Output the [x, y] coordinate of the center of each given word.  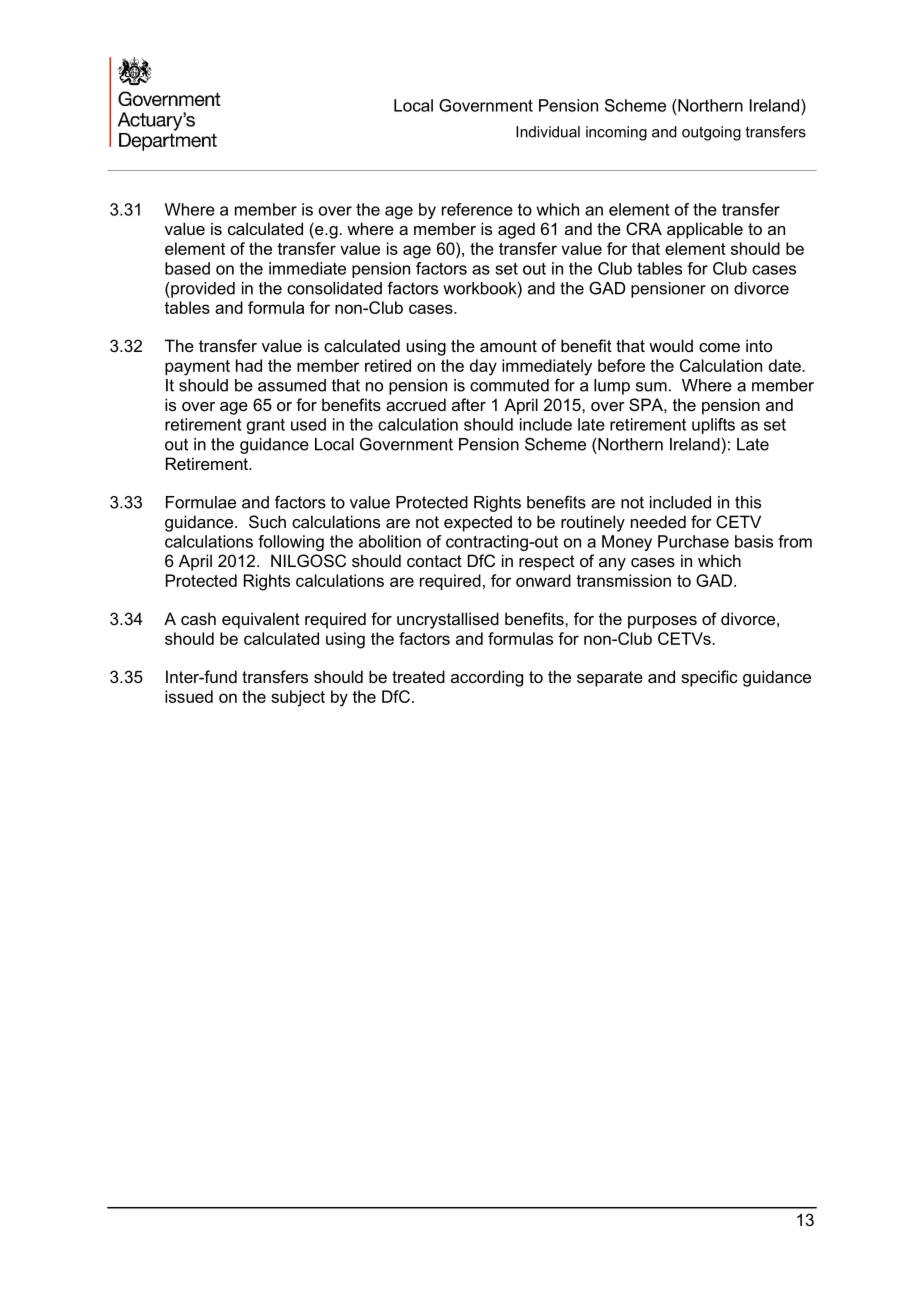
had [249, 365]
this [748, 502]
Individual [548, 132]
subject [298, 698]
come [719, 347]
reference [477, 209]
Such [267, 521]
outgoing [711, 133]
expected [478, 523]
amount [508, 346]
